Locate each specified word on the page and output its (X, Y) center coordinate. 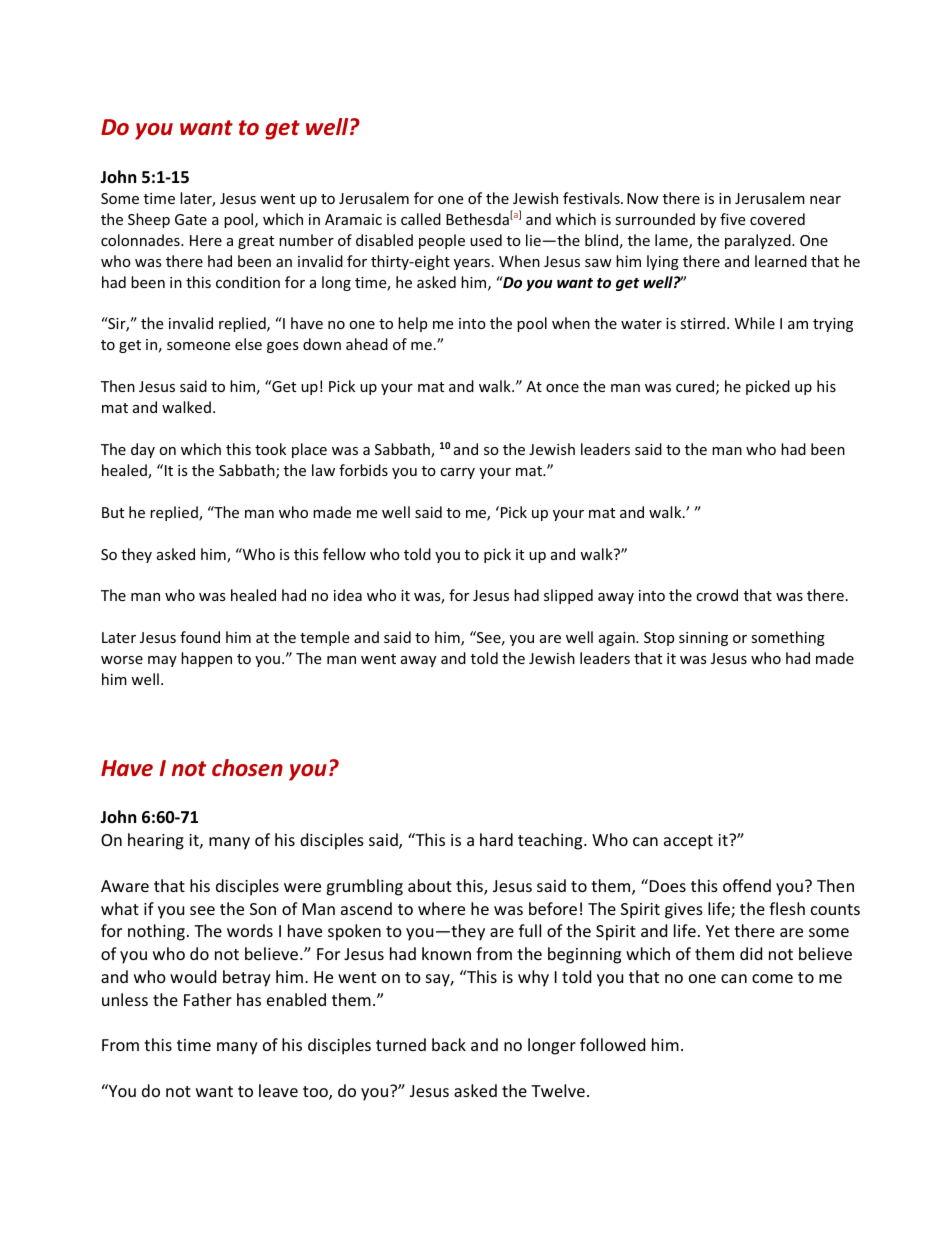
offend (747, 885)
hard (496, 839)
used (486, 240)
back (449, 1044)
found (200, 637)
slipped (568, 596)
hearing (156, 841)
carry (457, 473)
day (143, 450)
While (755, 323)
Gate (191, 219)
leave (278, 1090)
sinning (703, 639)
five (732, 219)
